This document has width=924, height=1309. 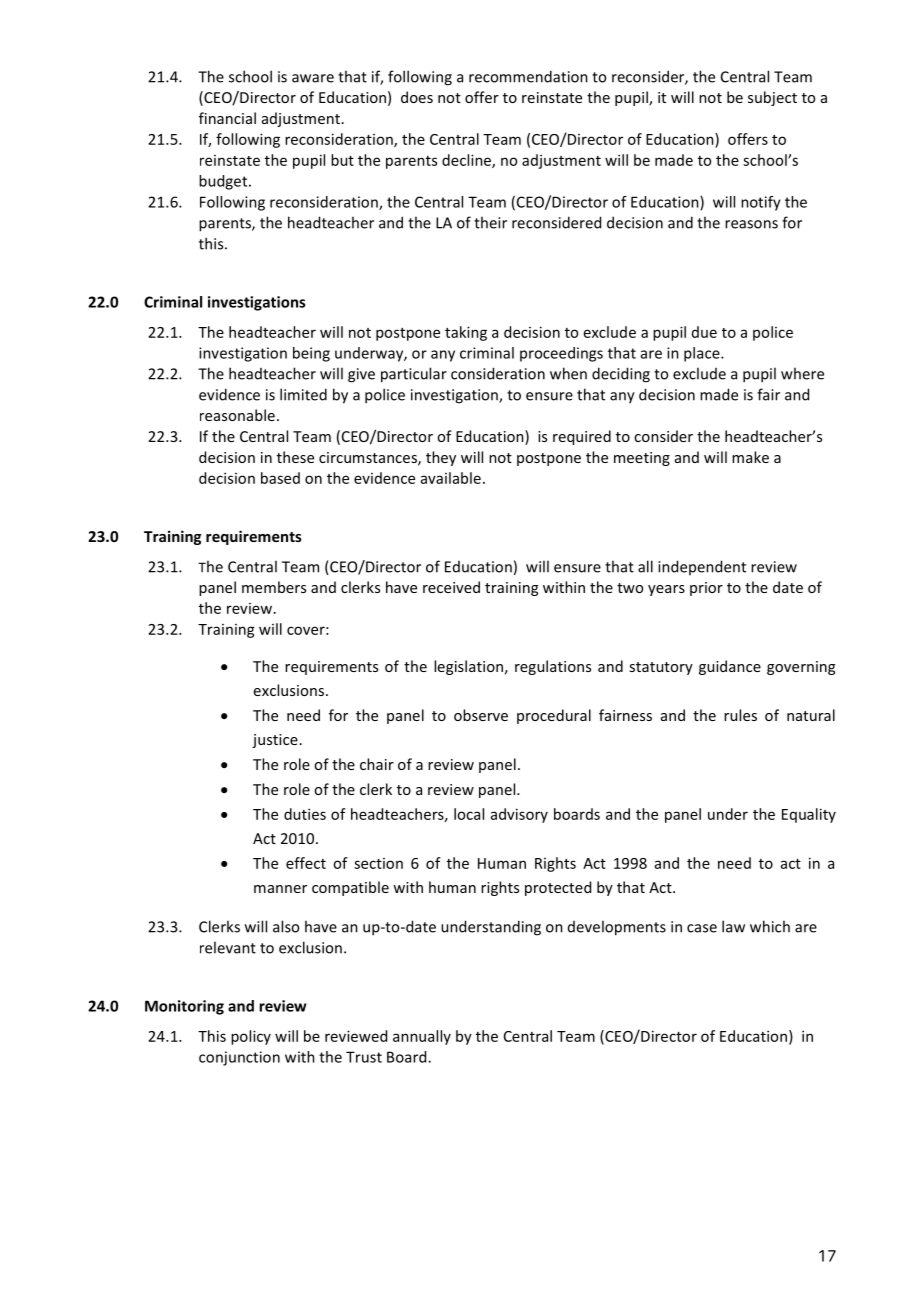 What do you see at coordinates (251, 1037) in the document?
I see `policy` at bounding box center [251, 1037].
